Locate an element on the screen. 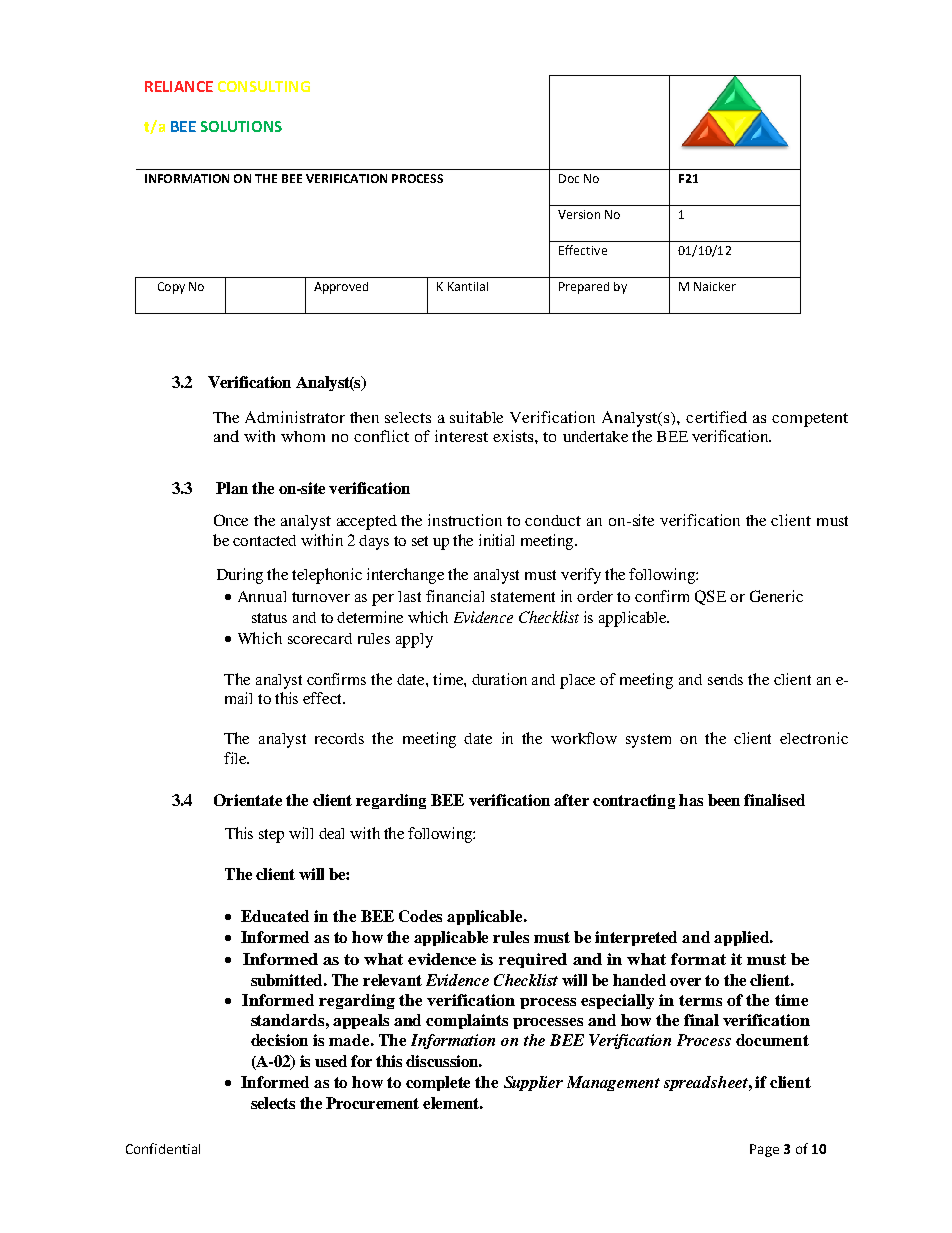  Version is located at coordinates (579, 214).
